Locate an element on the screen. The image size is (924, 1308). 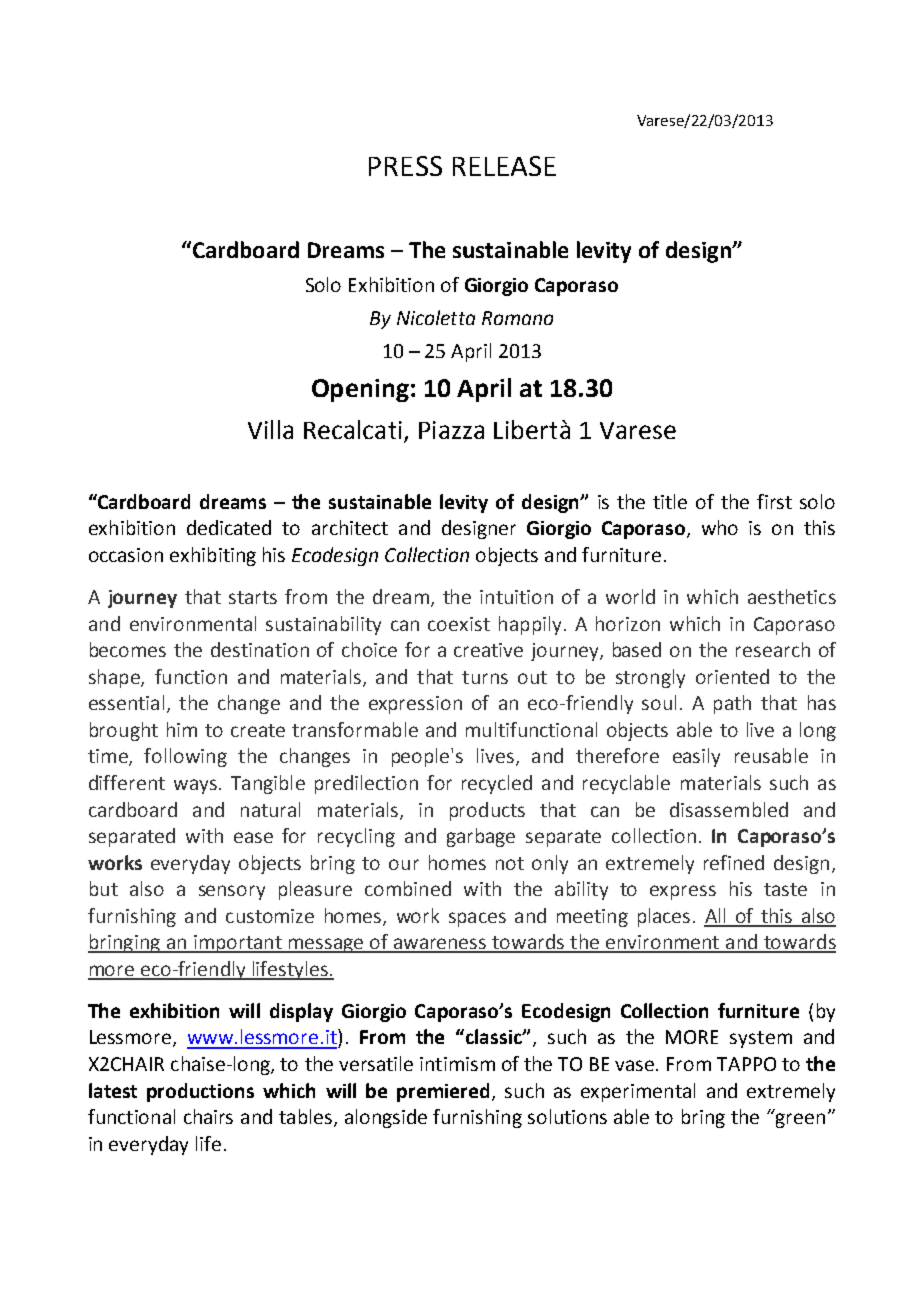
first is located at coordinates (774, 501).
